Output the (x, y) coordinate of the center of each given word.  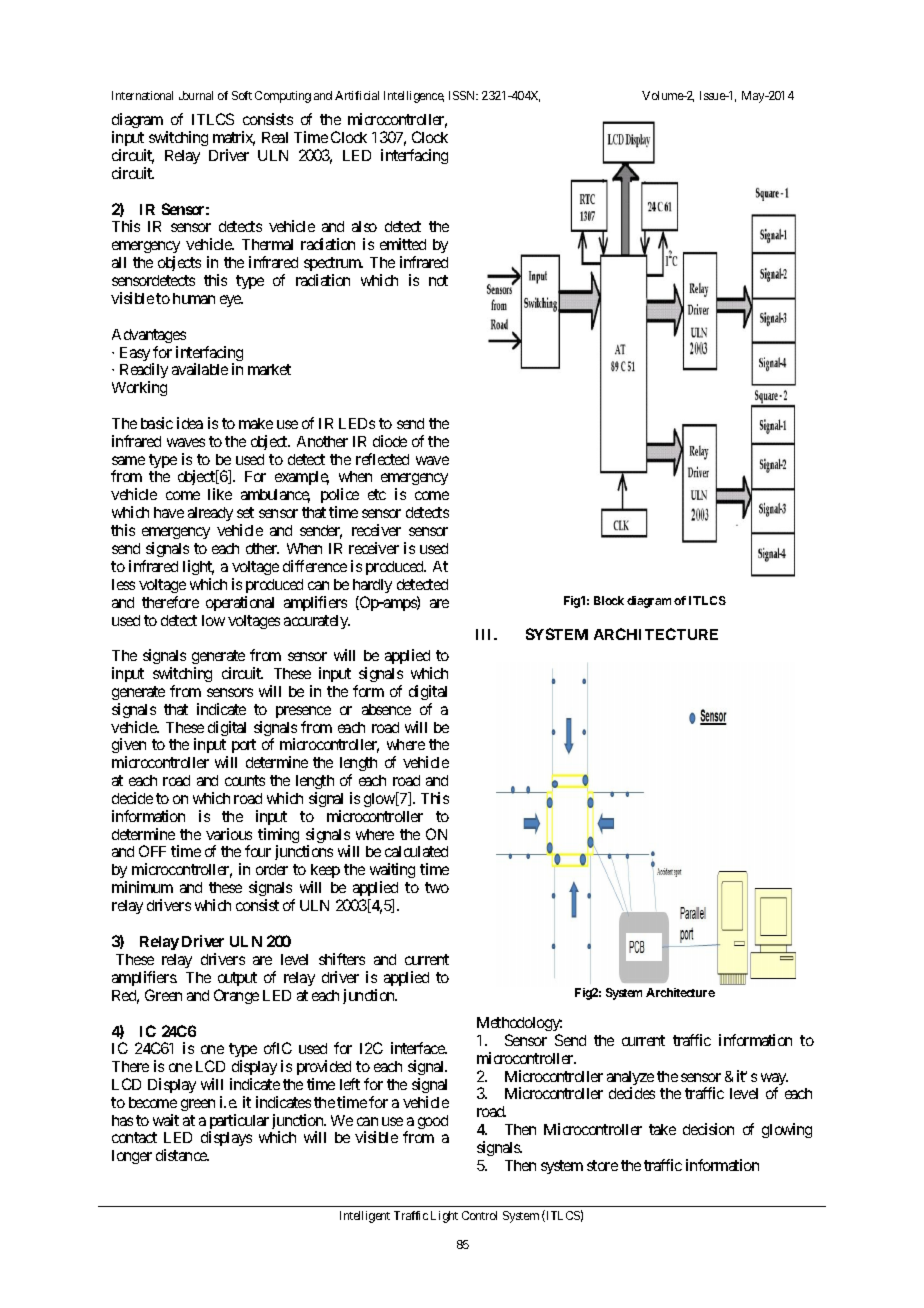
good (433, 1122)
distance (182, 1155)
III (485, 634)
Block (609, 600)
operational (240, 603)
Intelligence (414, 97)
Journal (196, 95)
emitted (403, 244)
